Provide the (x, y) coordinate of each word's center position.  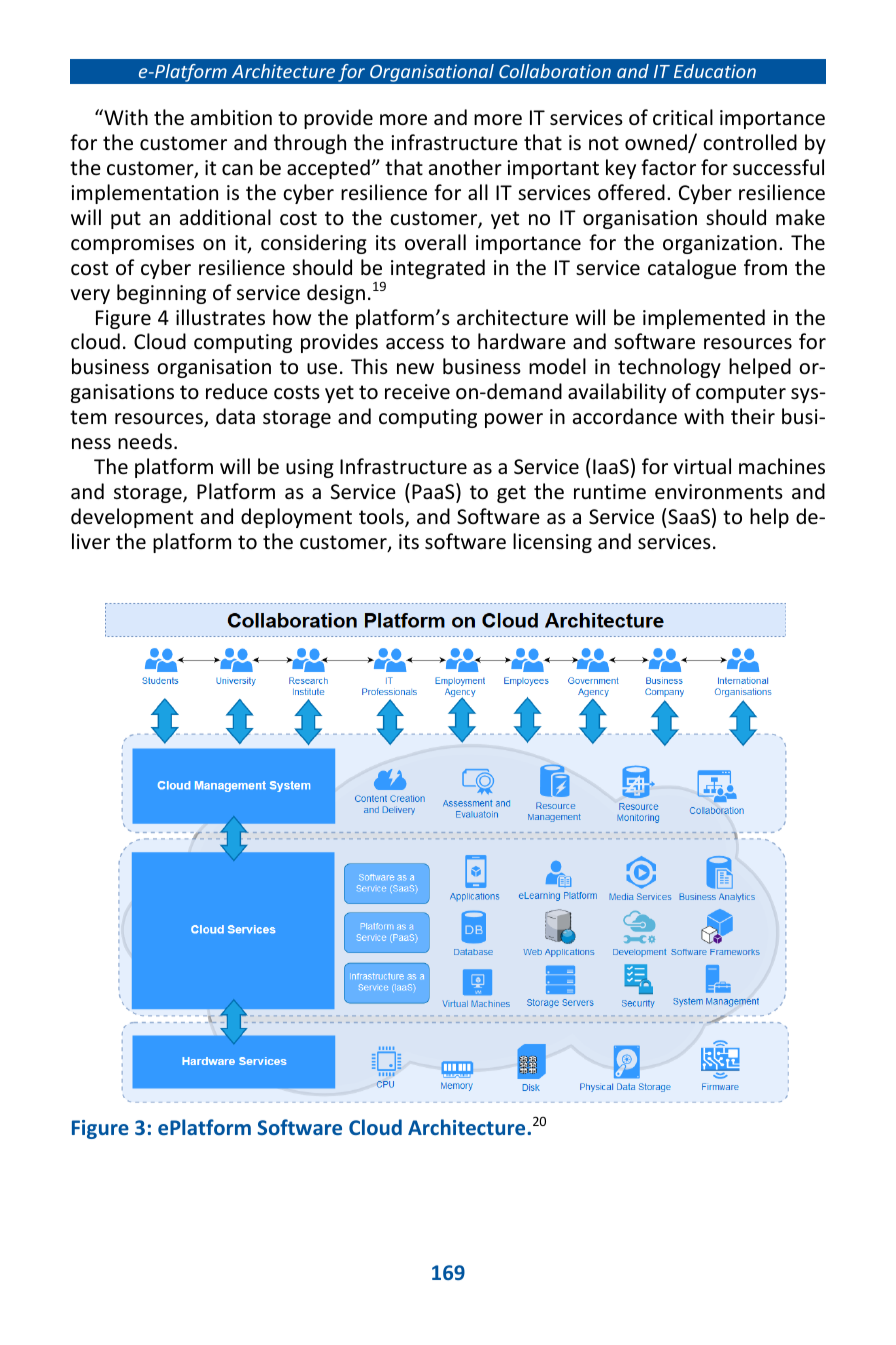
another (465, 167)
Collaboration (555, 71)
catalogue (692, 269)
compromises (132, 244)
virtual (702, 466)
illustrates (220, 317)
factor (668, 167)
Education (715, 71)
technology (669, 368)
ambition (231, 117)
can (237, 169)
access (415, 344)
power (514, 420)
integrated (438, 269)
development (132, 518)
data (235, 416)
